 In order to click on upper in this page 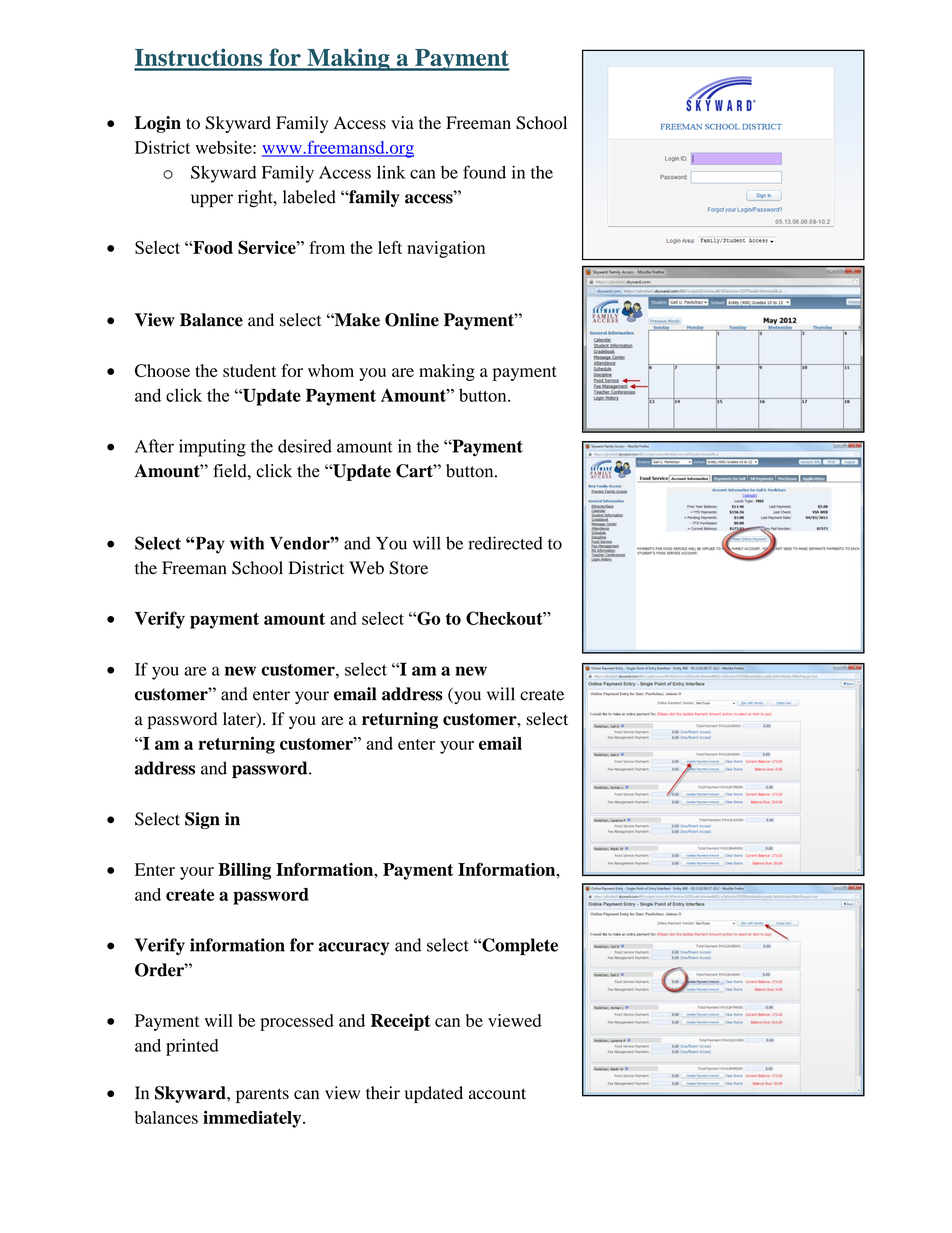, I will do `click(212, 201)`.
